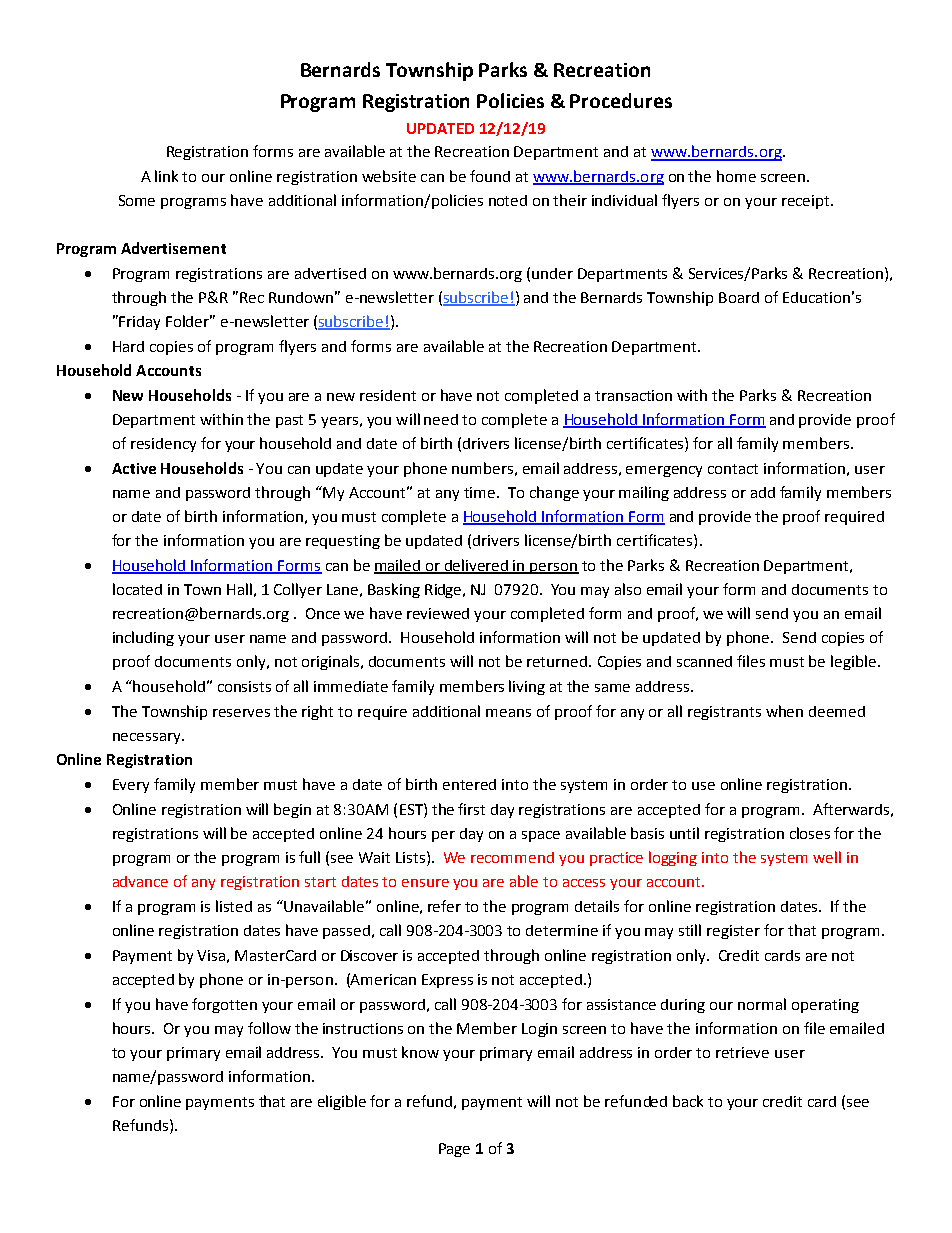 Image resolution: width=952 pixels, height=1233 pixels. Describe the element at coordinates (490, 176) in the screenshot. I see `found` at that location.
